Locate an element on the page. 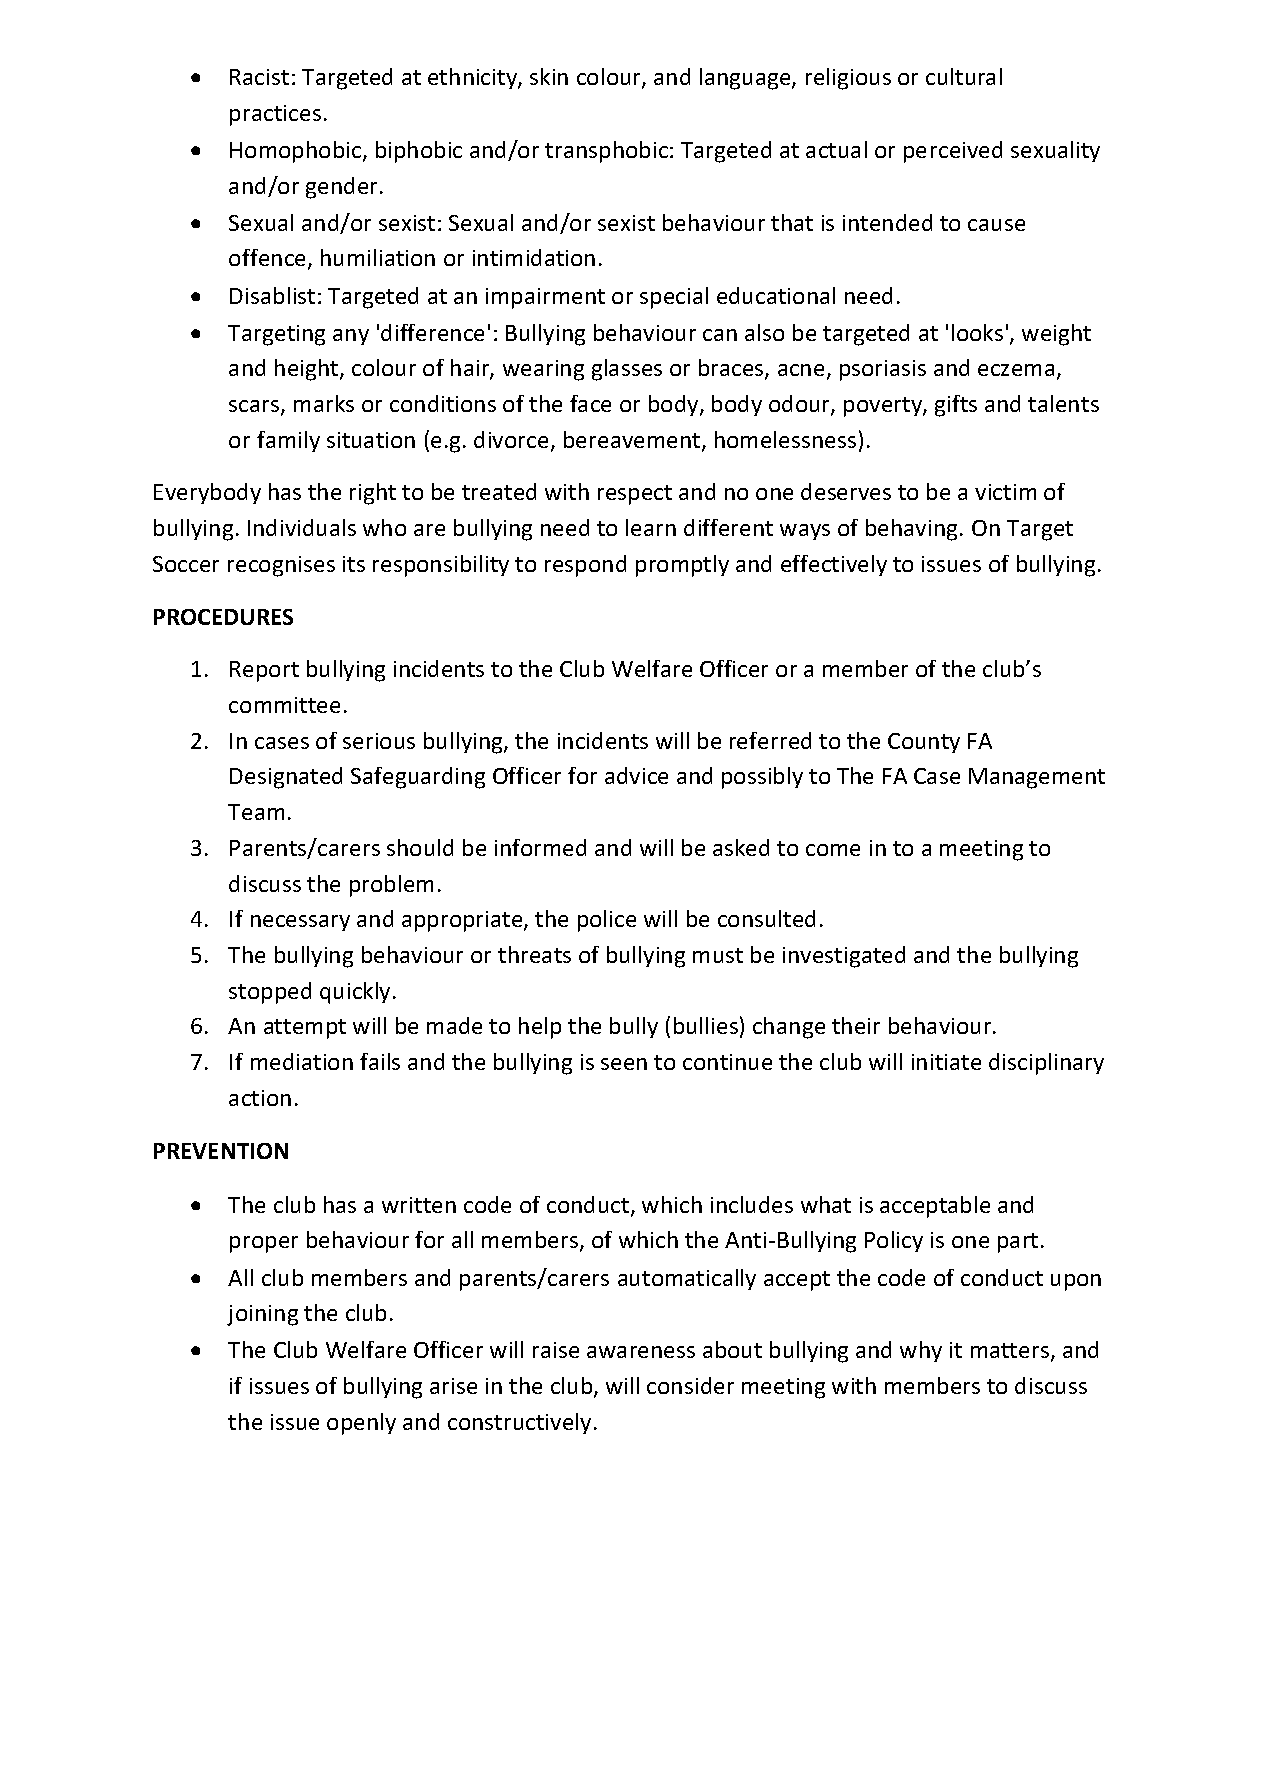  practices is located at coordinates (275, 115).
